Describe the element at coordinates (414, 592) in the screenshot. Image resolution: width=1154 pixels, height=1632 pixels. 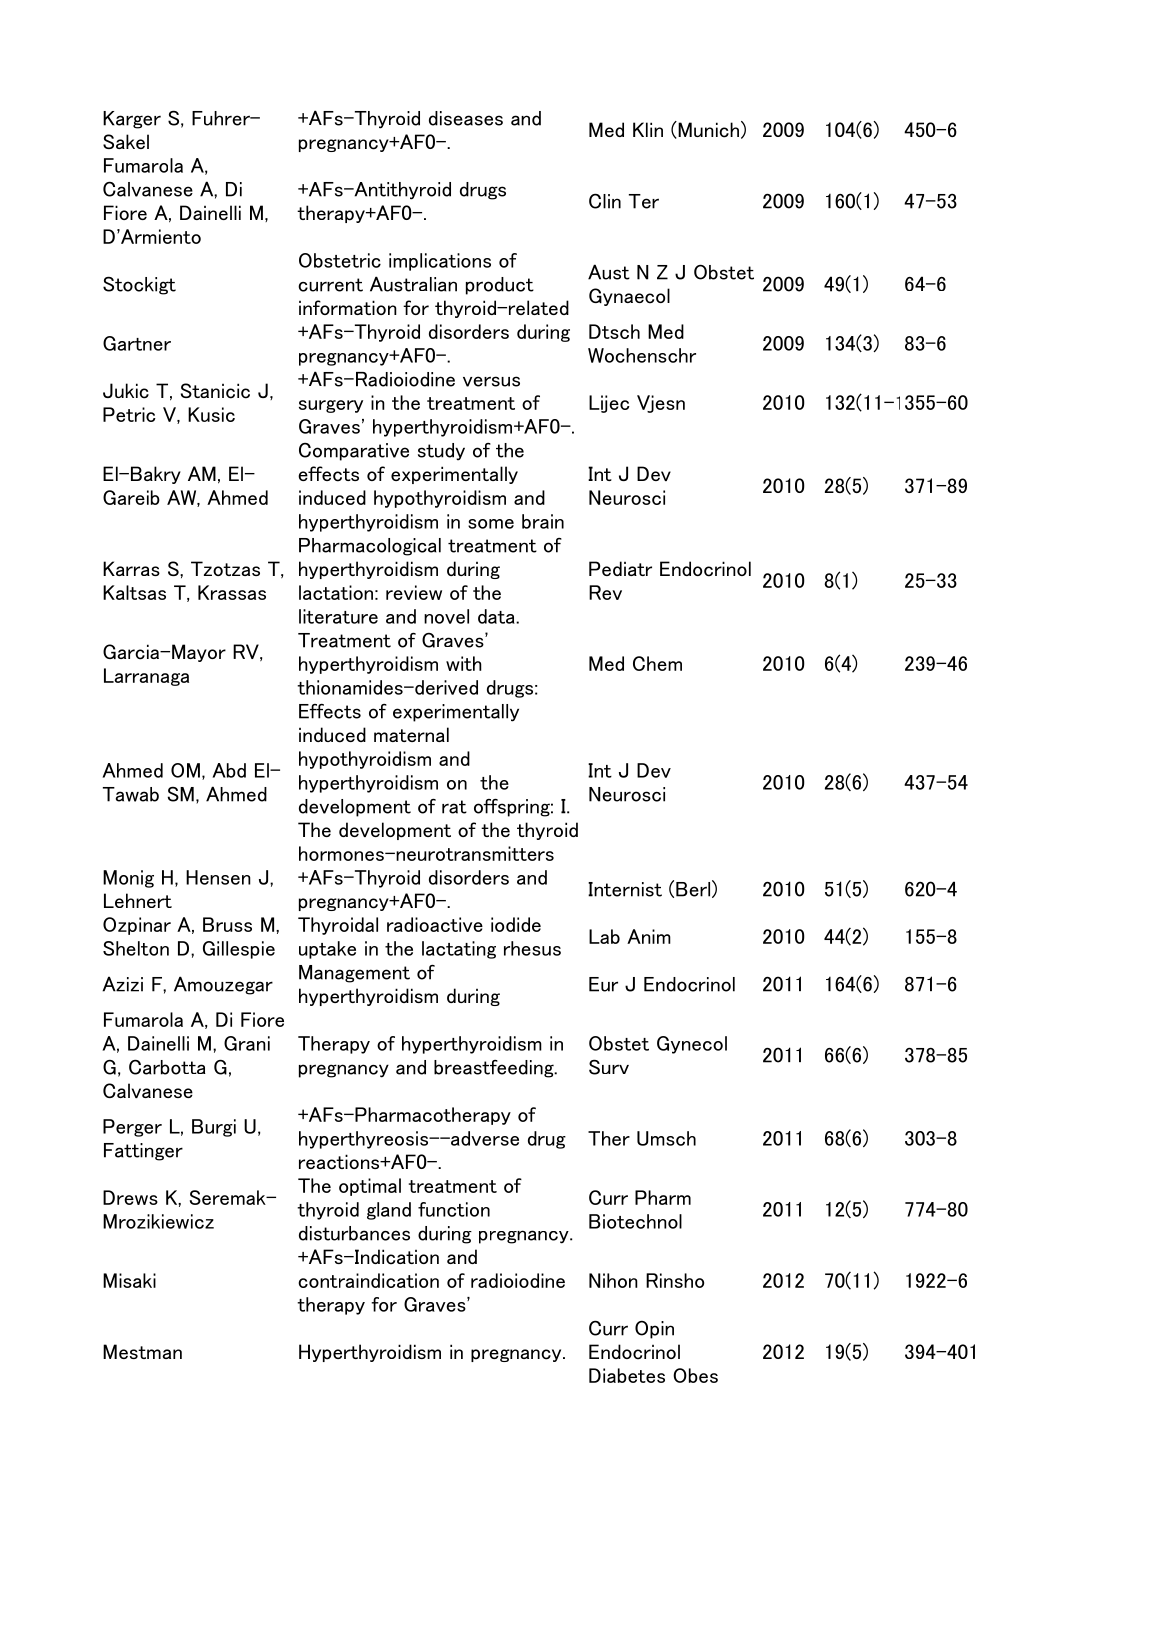
I see `review` at that location.
